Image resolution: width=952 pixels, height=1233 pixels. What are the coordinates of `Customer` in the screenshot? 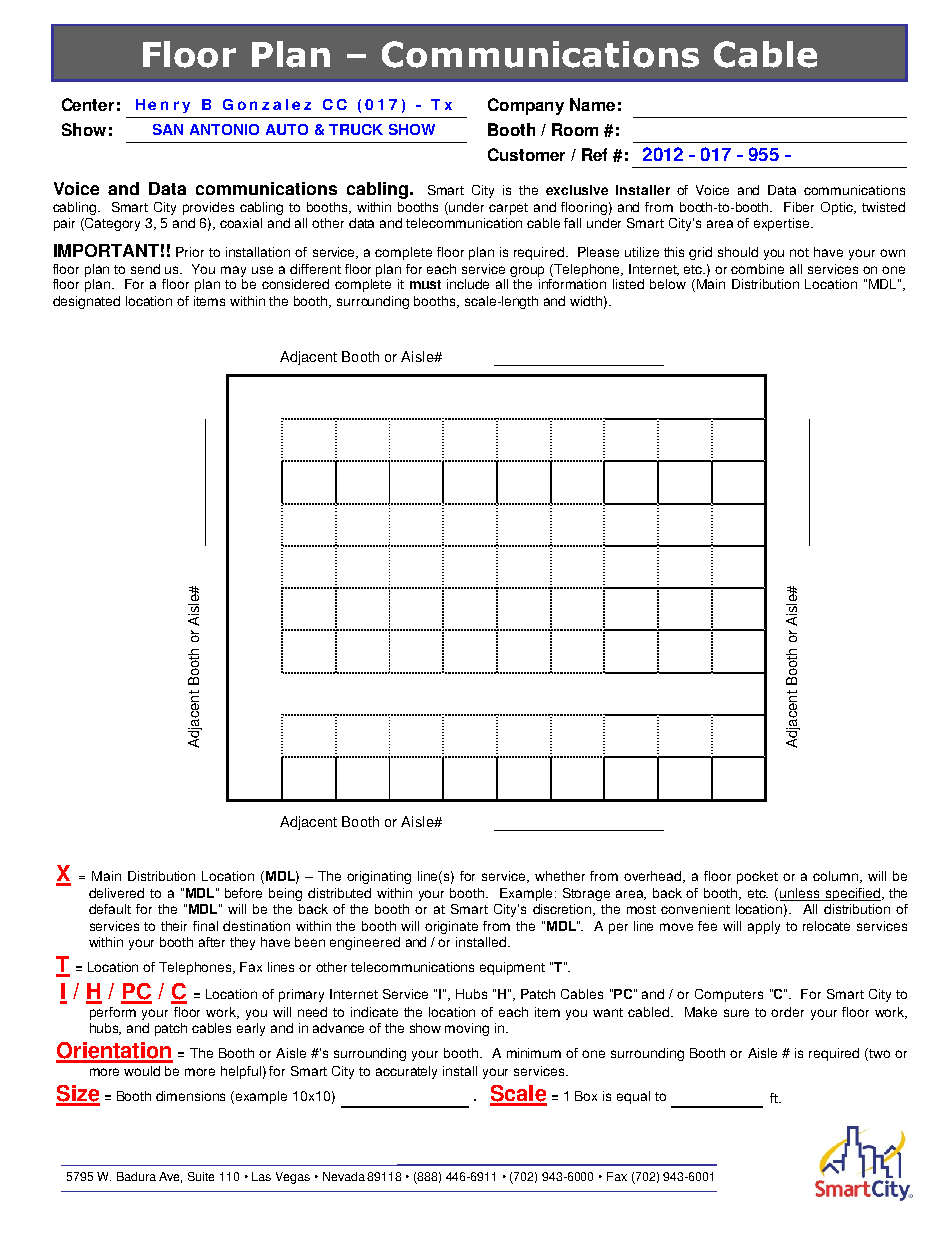 It's located at (526, 154).
